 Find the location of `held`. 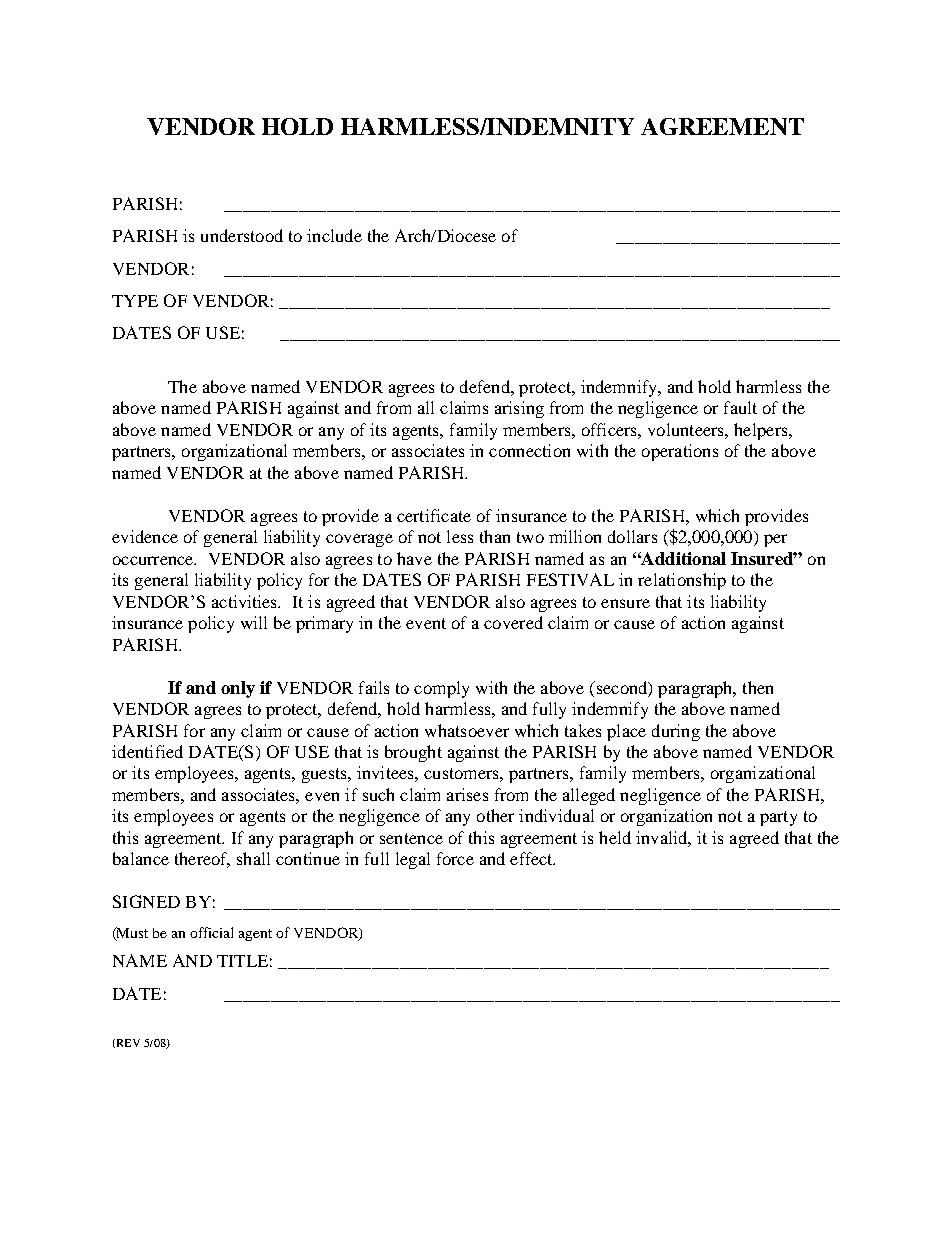

held is located at coordinates (615, 837).
